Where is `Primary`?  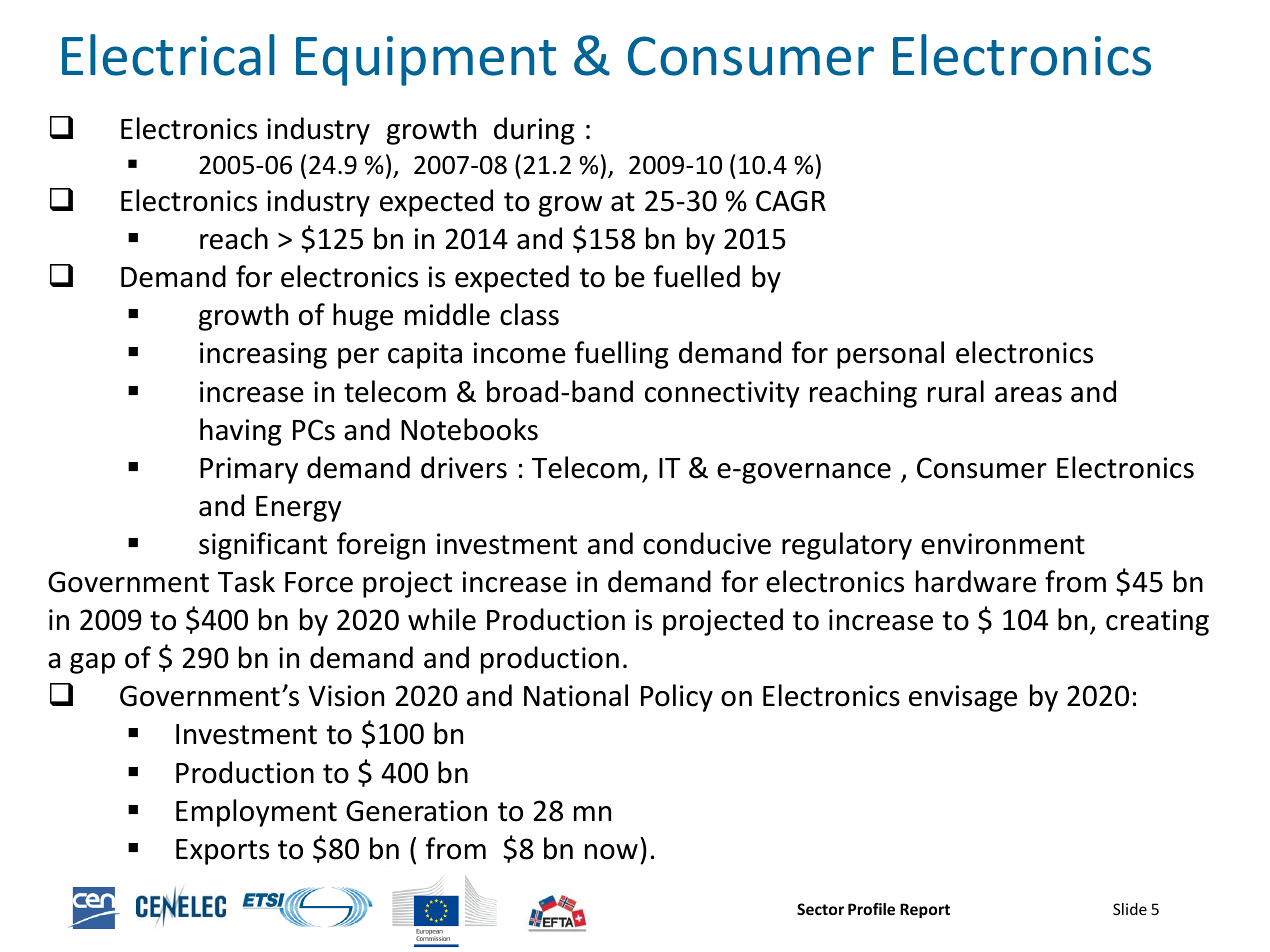
Primary is located at coordinates (249, 470).
